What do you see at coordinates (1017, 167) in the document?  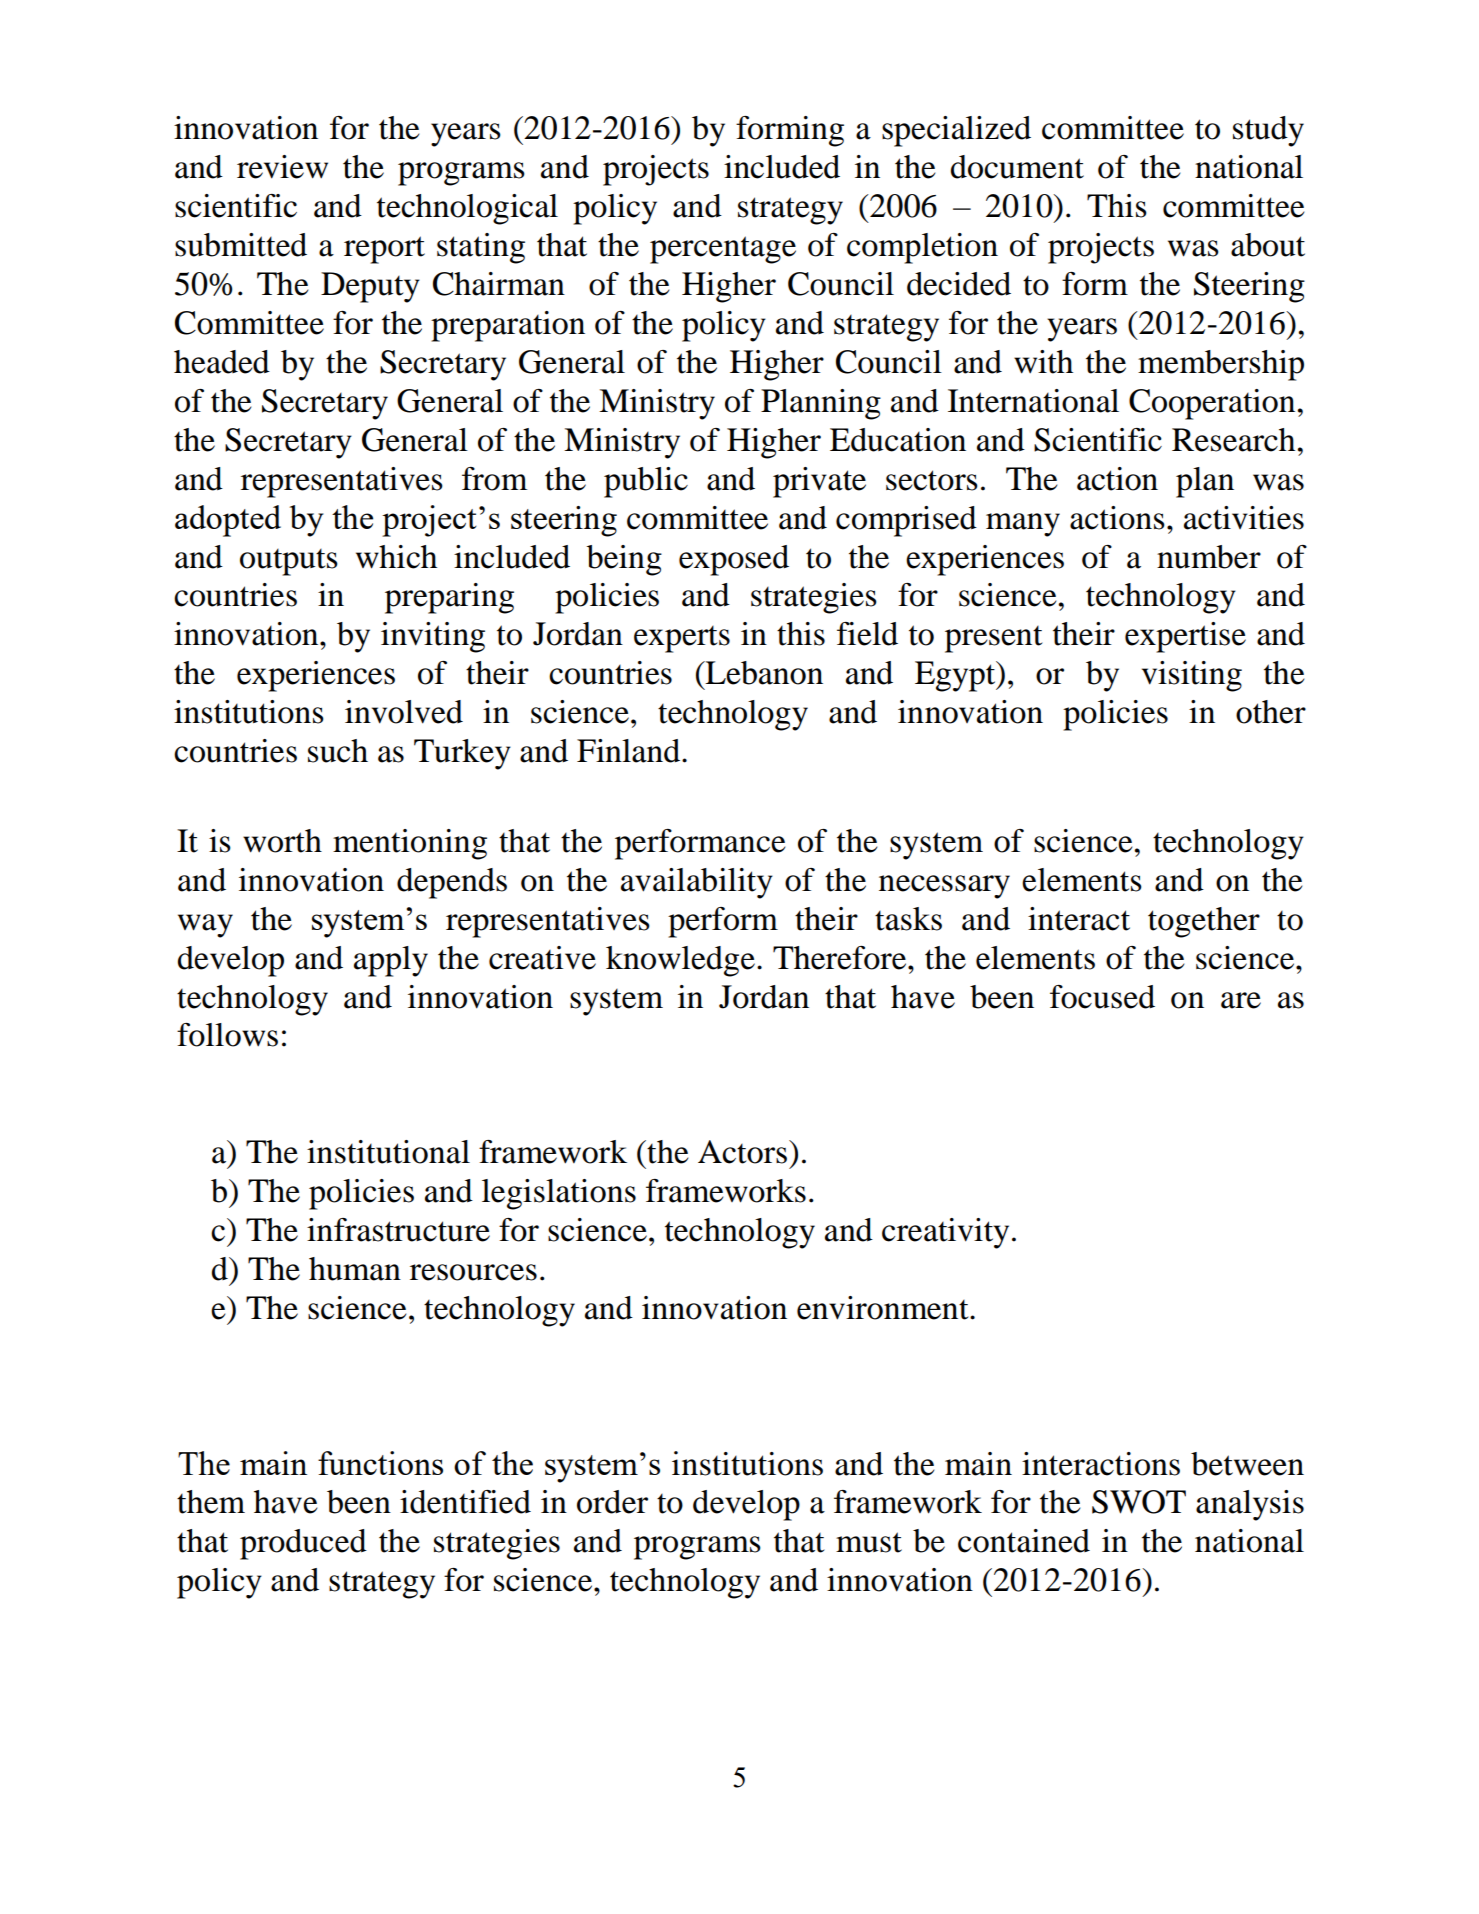 I see `document` at bounding box center [1017, 167].
